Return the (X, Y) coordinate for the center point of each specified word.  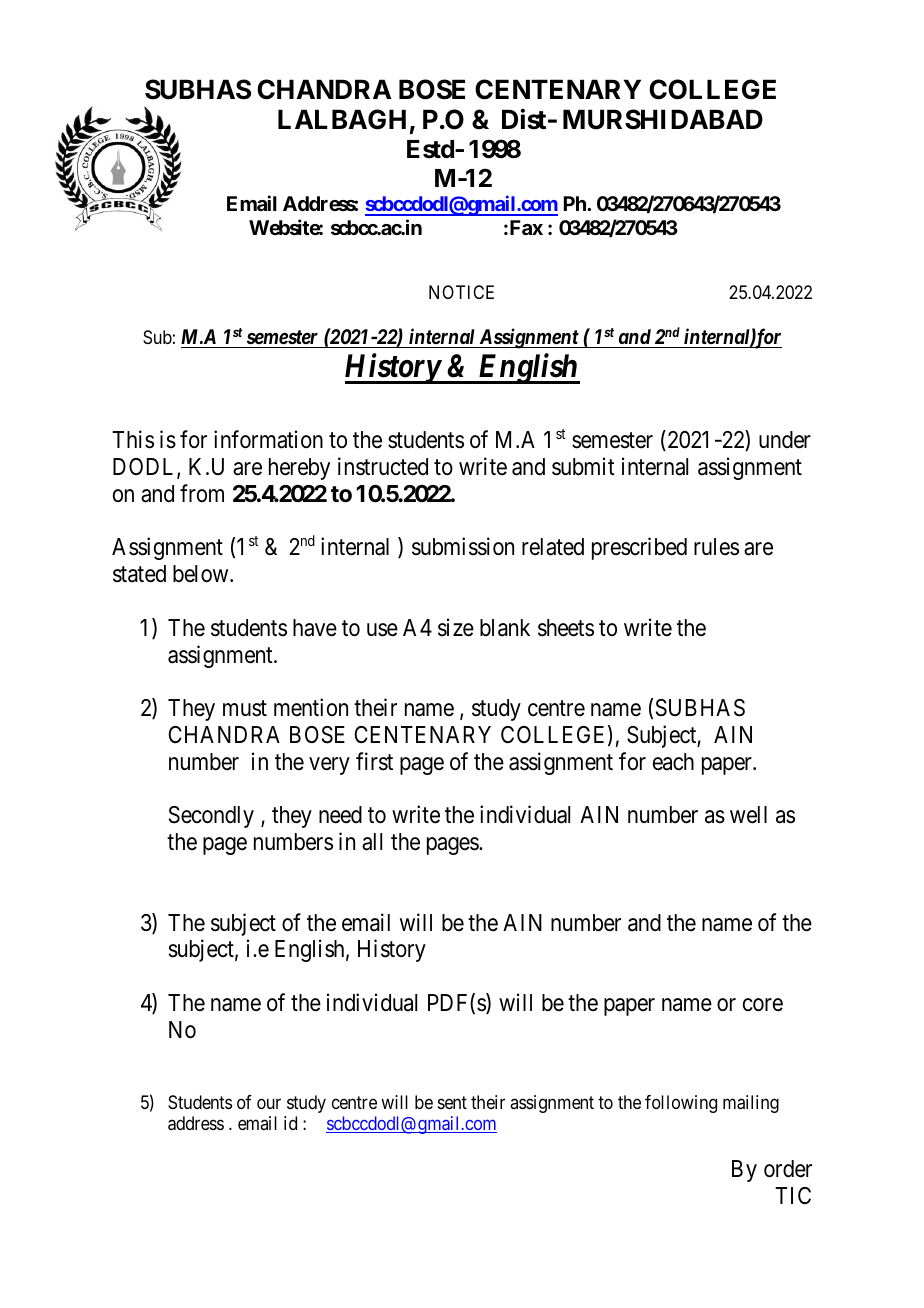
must (245, 709)
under (785, 440)
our (269, 1103)
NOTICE (461, 292)
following (681, 1104)
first (374, 761)
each (673, 762)
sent (452, 1102)
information (268, 439)
